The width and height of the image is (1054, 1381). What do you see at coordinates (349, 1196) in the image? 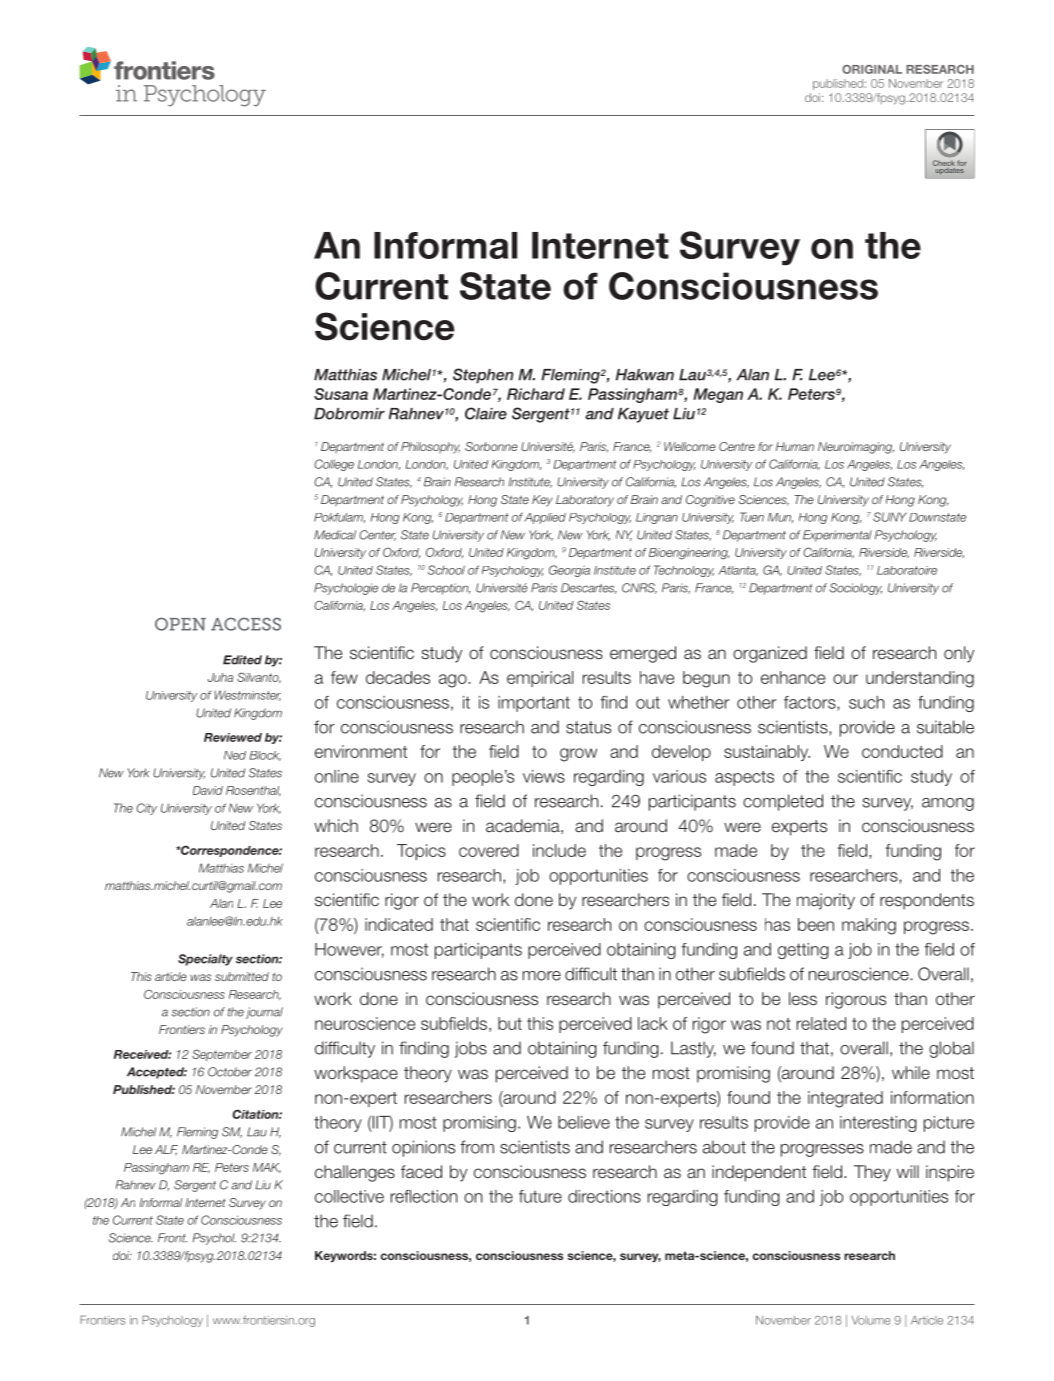
I see `collective` at bounding box center [349, 1196].
